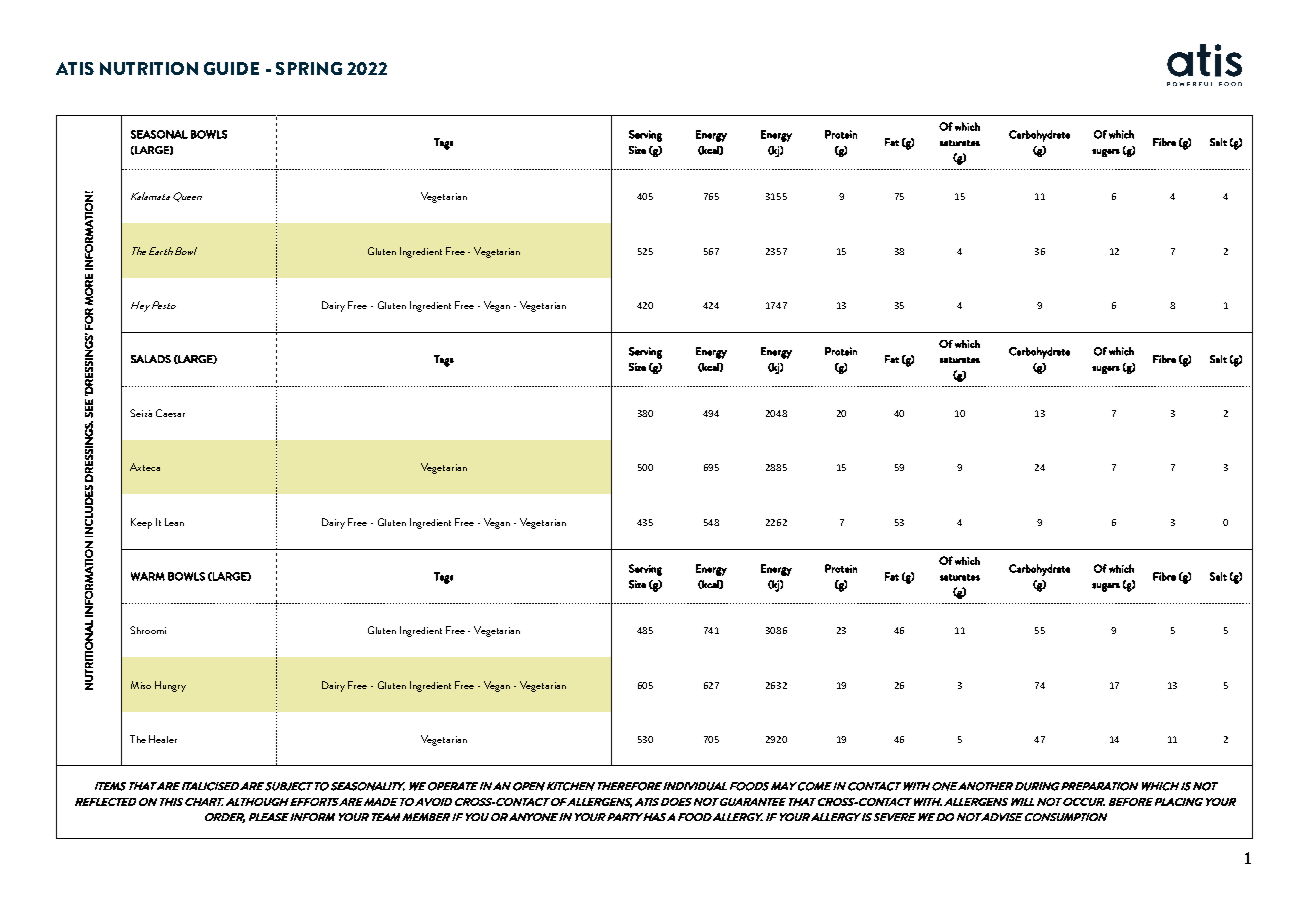  Describe the element at coordinates (174, 522) in the screenshot. I see `Lean` at that location.
